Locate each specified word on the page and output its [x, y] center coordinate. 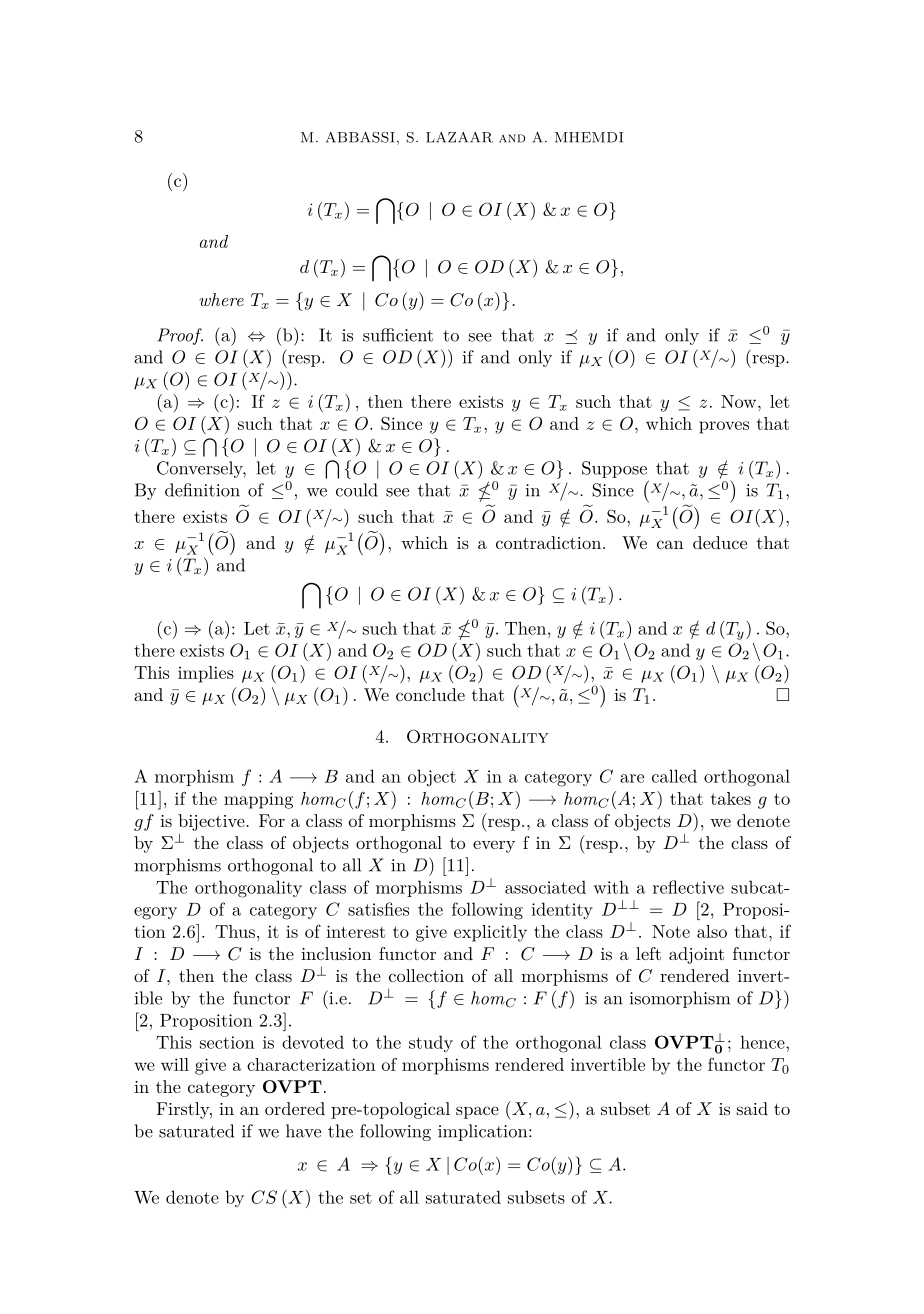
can [670, 544]
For [272, 820]
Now [740, 401]
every [494, 846]
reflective [688, 887]
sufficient [398, 335]
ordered [295, 1108]
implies [206, 674]
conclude [430, 694]
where [221, 299]
